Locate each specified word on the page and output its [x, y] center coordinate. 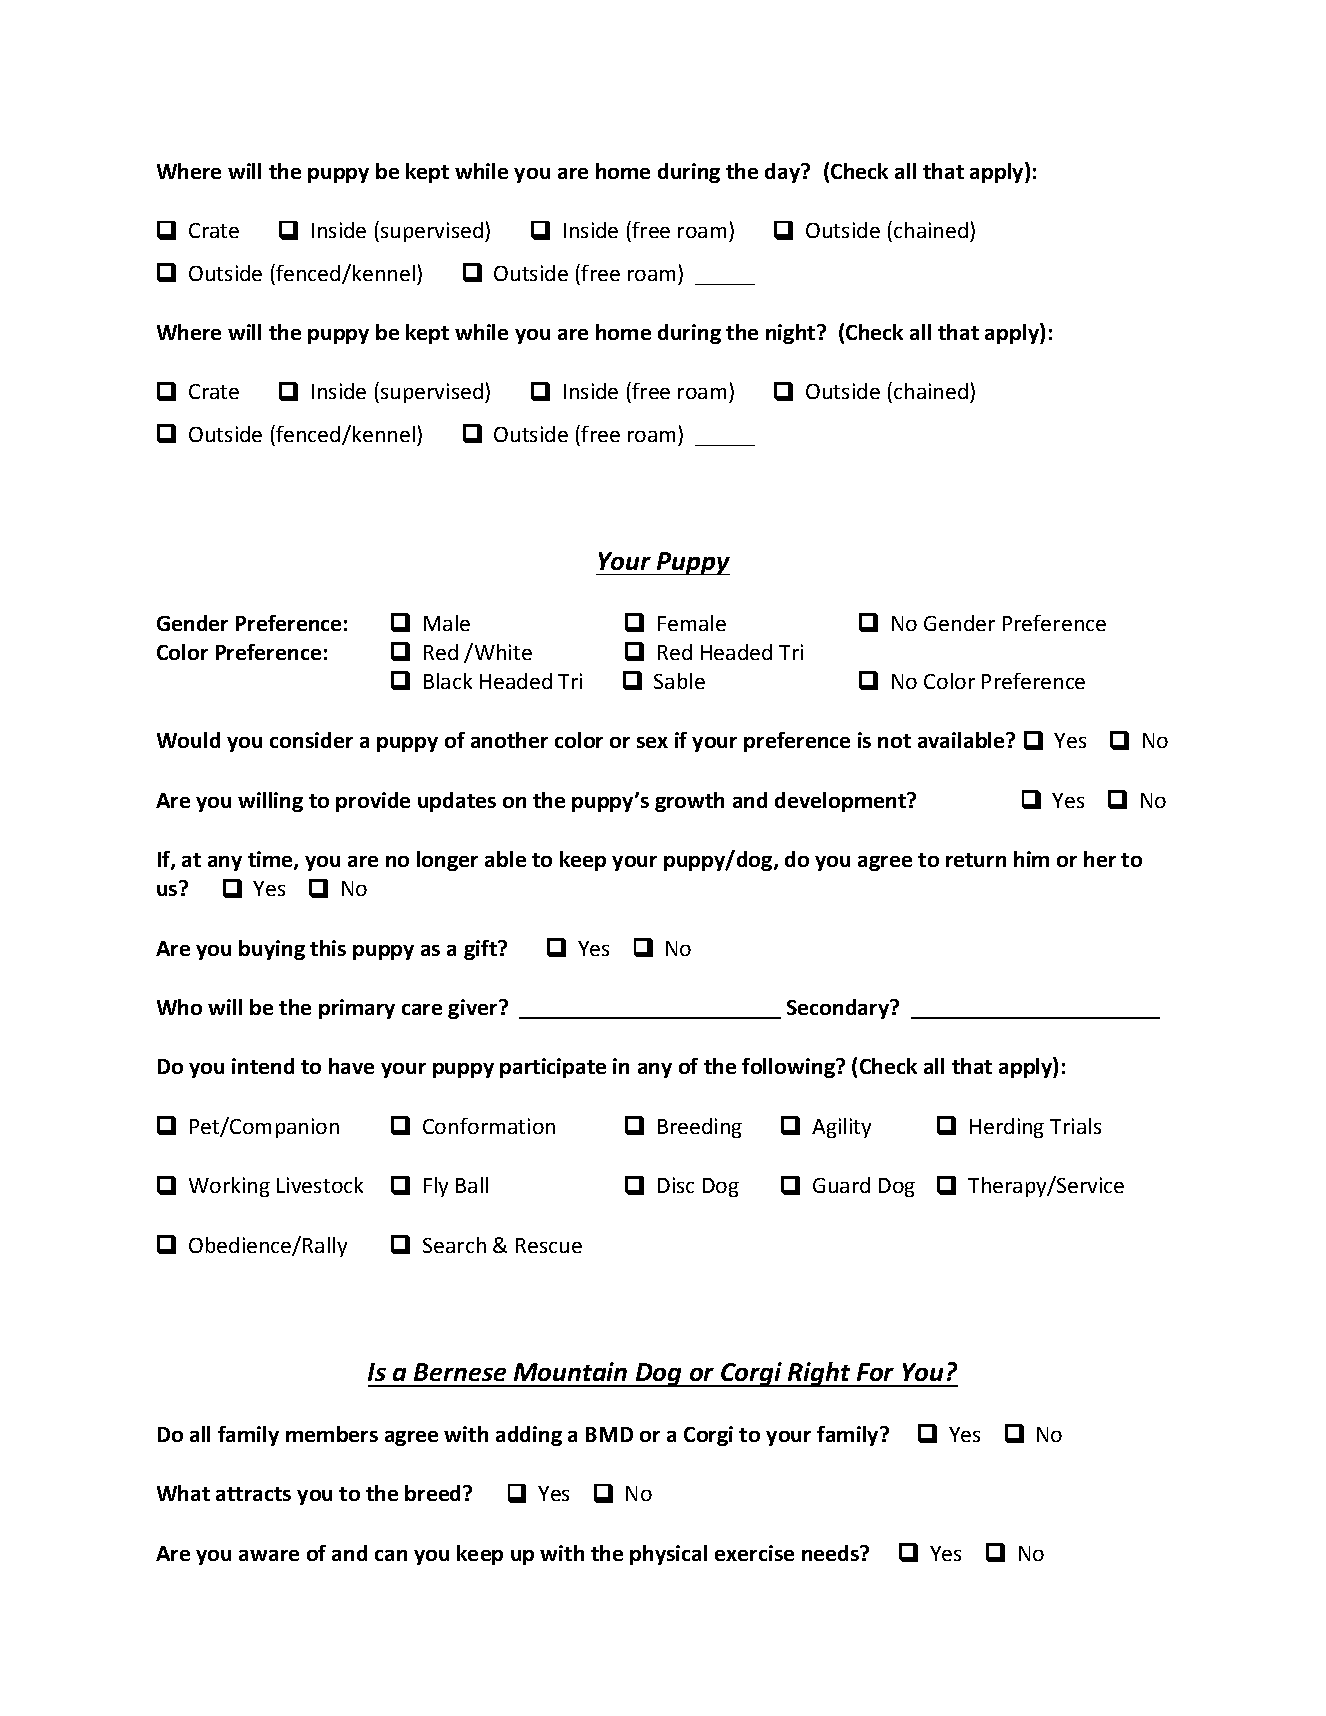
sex [652, 742]
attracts [253, 1494]
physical [668, 1555]
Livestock [320, 1185]
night [792, 334]
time [271, 860]
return [976, 860]
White [502, 651]
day [784, 173]
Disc [676, 1185]
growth [689, 802]
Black [448, 681]
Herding [1007, 1128]
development [842, 802]
